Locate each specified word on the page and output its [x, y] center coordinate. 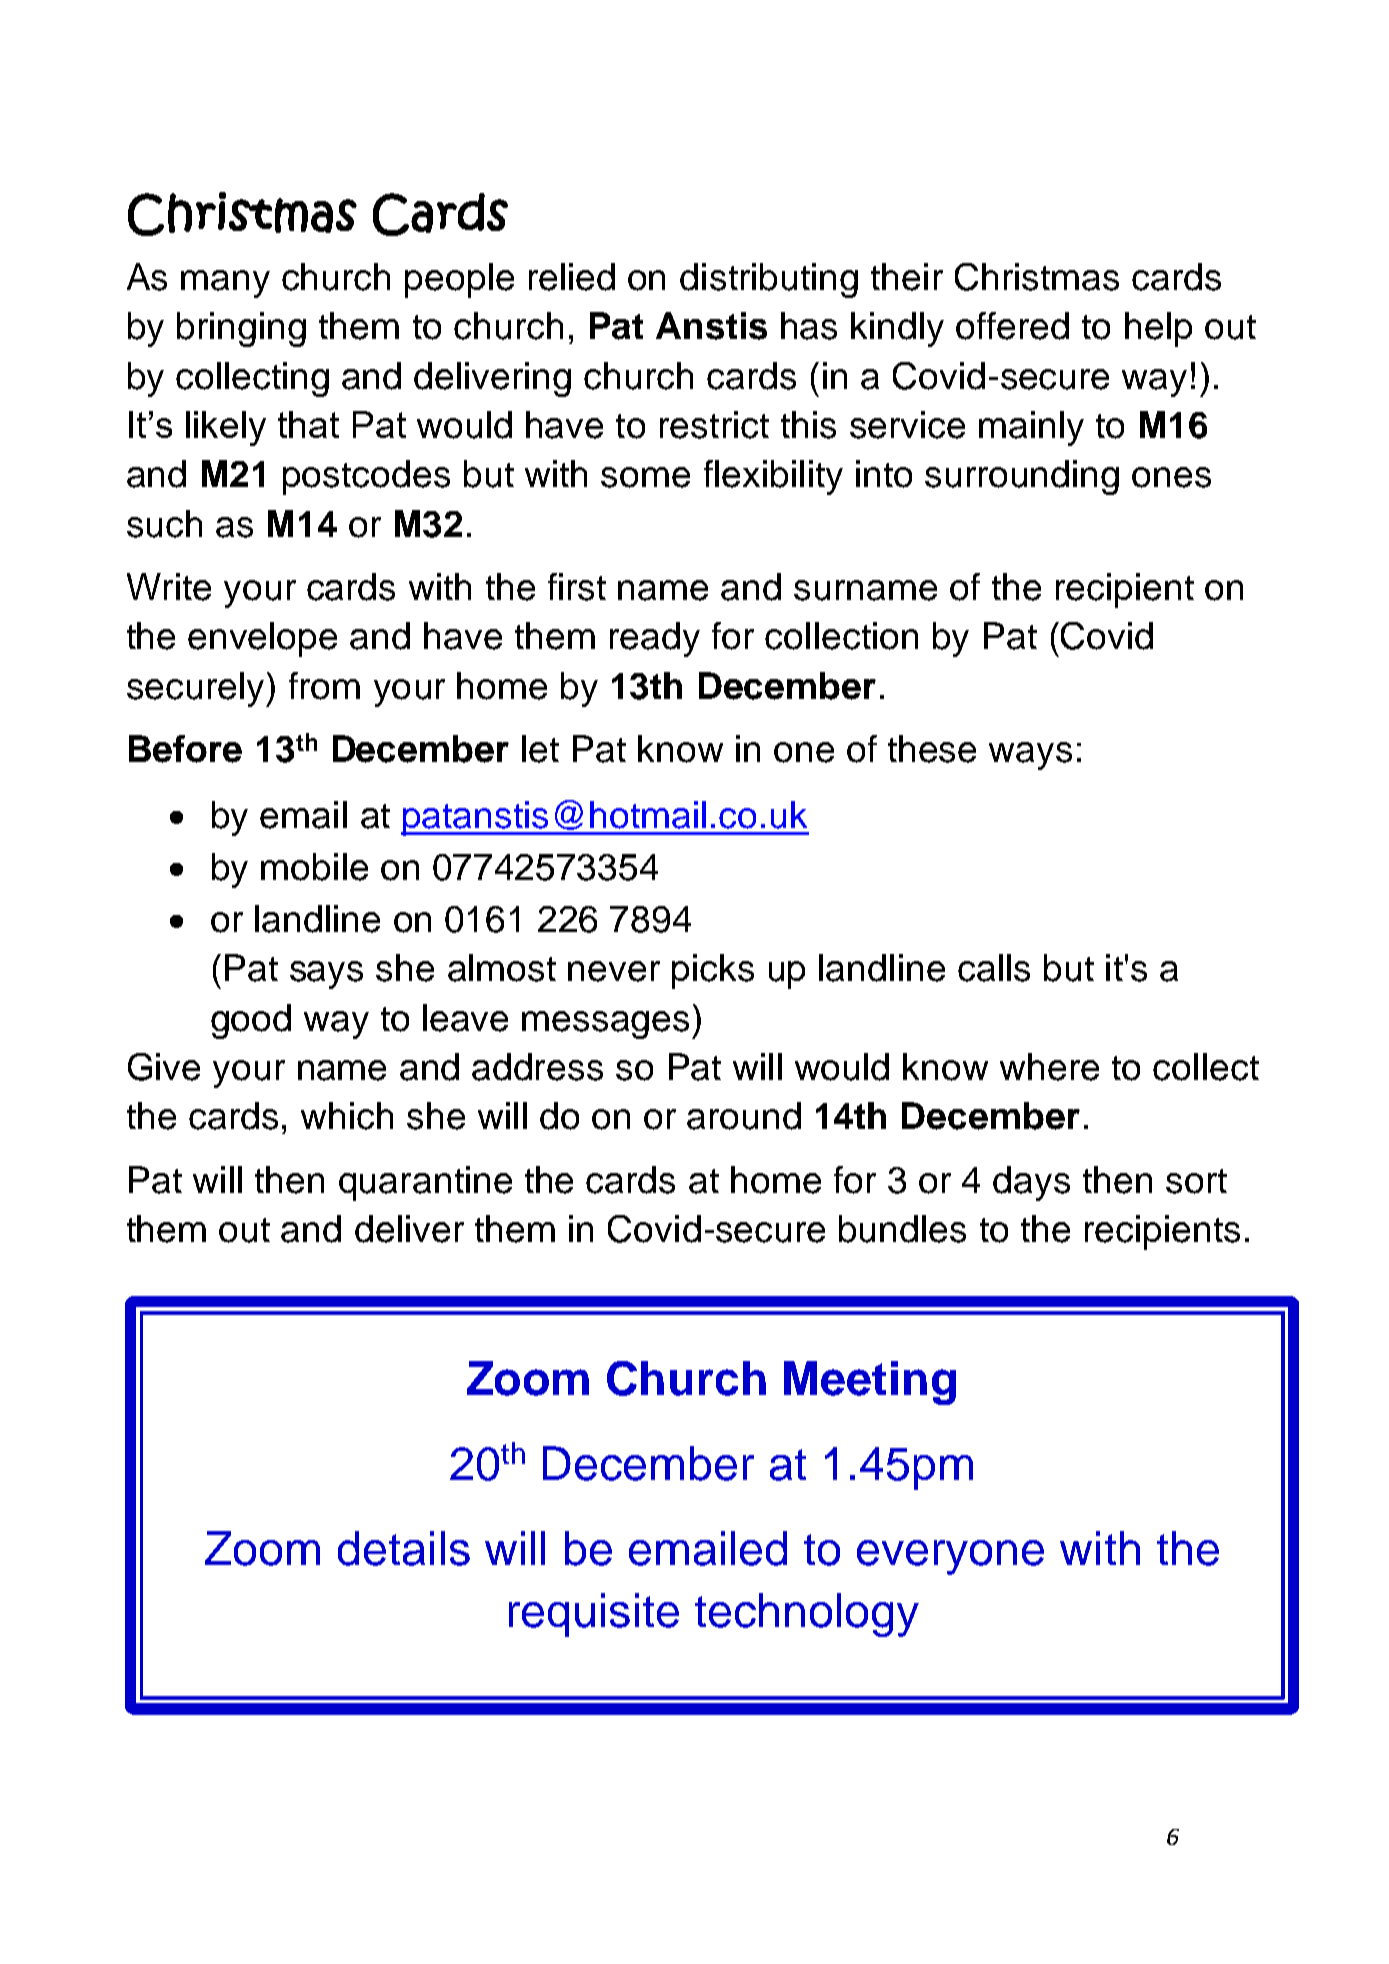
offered [1012, 326]
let [540, 749]
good [251, 1021]
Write [169, 587]
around [744, 1116]
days [1031, 1183]
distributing [769, 280]
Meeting [870, 1383]
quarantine [425, 1183]
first [577, 587]
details [404, 1548]
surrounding [1022, 477]
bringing [241, 329]
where [1049, 1067]
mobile [314, 867]
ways [1030, 756]
